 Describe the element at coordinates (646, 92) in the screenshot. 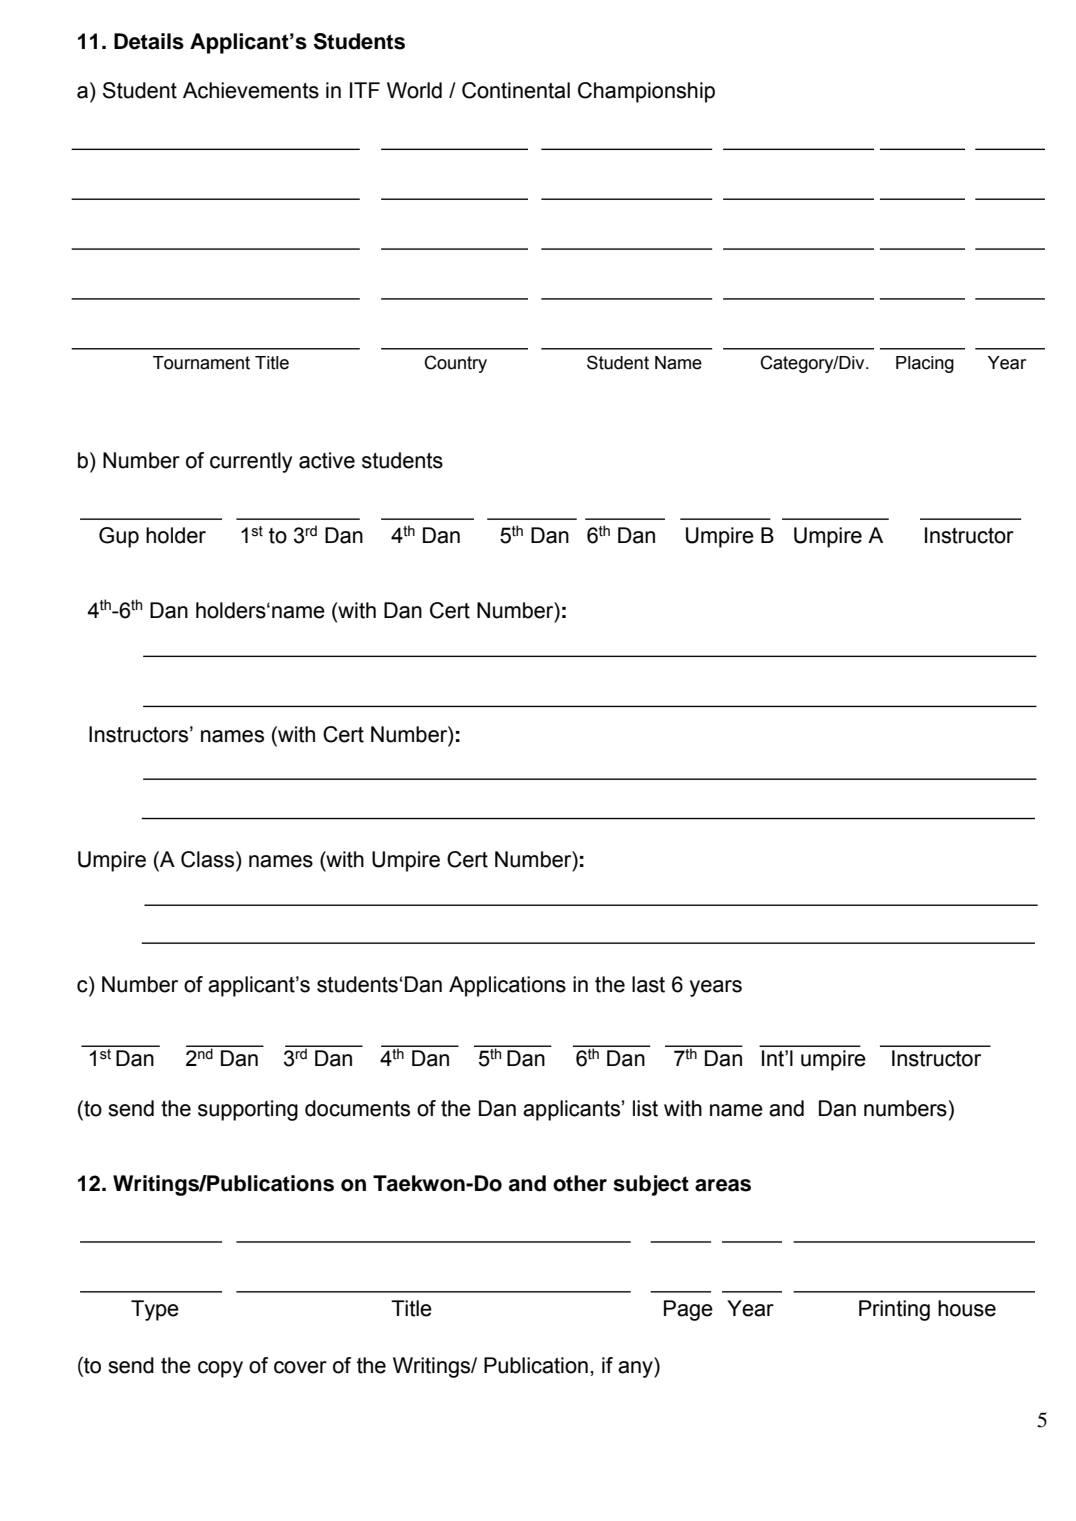

I see `Championship` at that location.
